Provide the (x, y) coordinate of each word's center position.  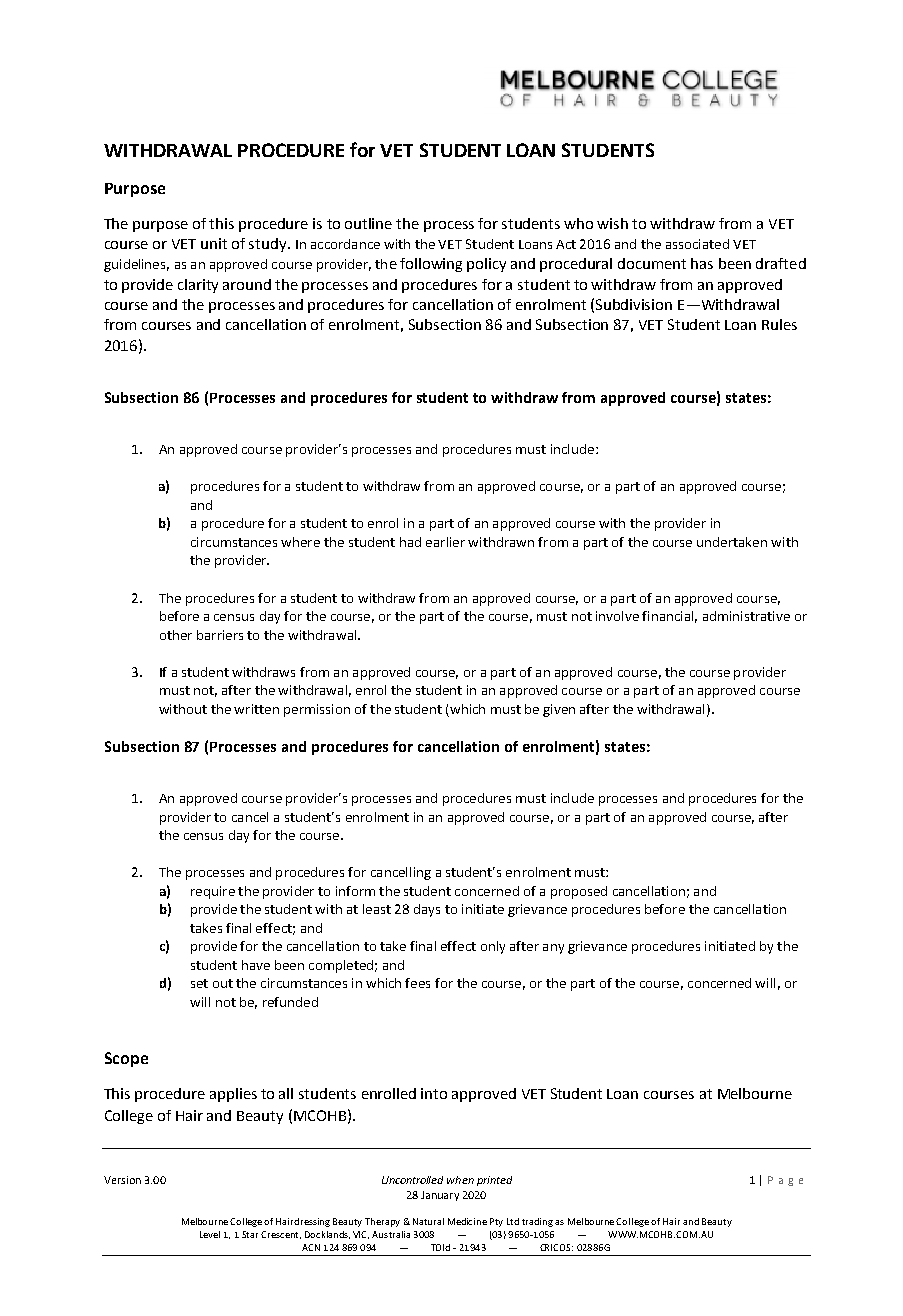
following (431, 265)
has (702, 263)
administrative (746, 616)
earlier (445, 542)
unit (214, 243)
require (213, 892)
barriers (220, 635)
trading (537, 1222)
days (427, 910)
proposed (579, 892)
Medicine (467, 1221)
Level (210, 1234)
